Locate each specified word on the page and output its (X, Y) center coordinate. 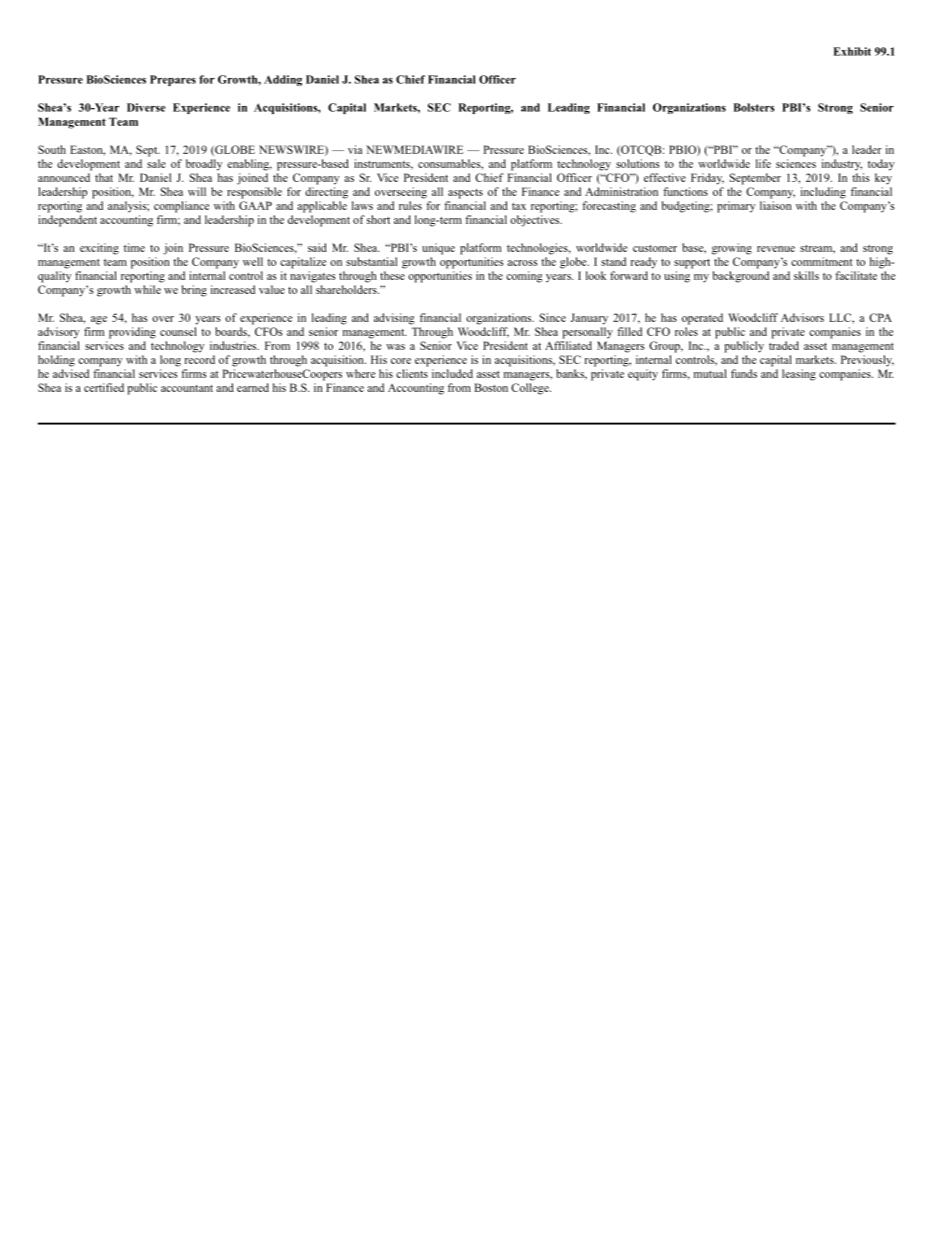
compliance (181, 207)
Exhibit (852, 51)
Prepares (173, 80)
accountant (187, 388)
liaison (776, 205)
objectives (536, 221)
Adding (283, 80)
